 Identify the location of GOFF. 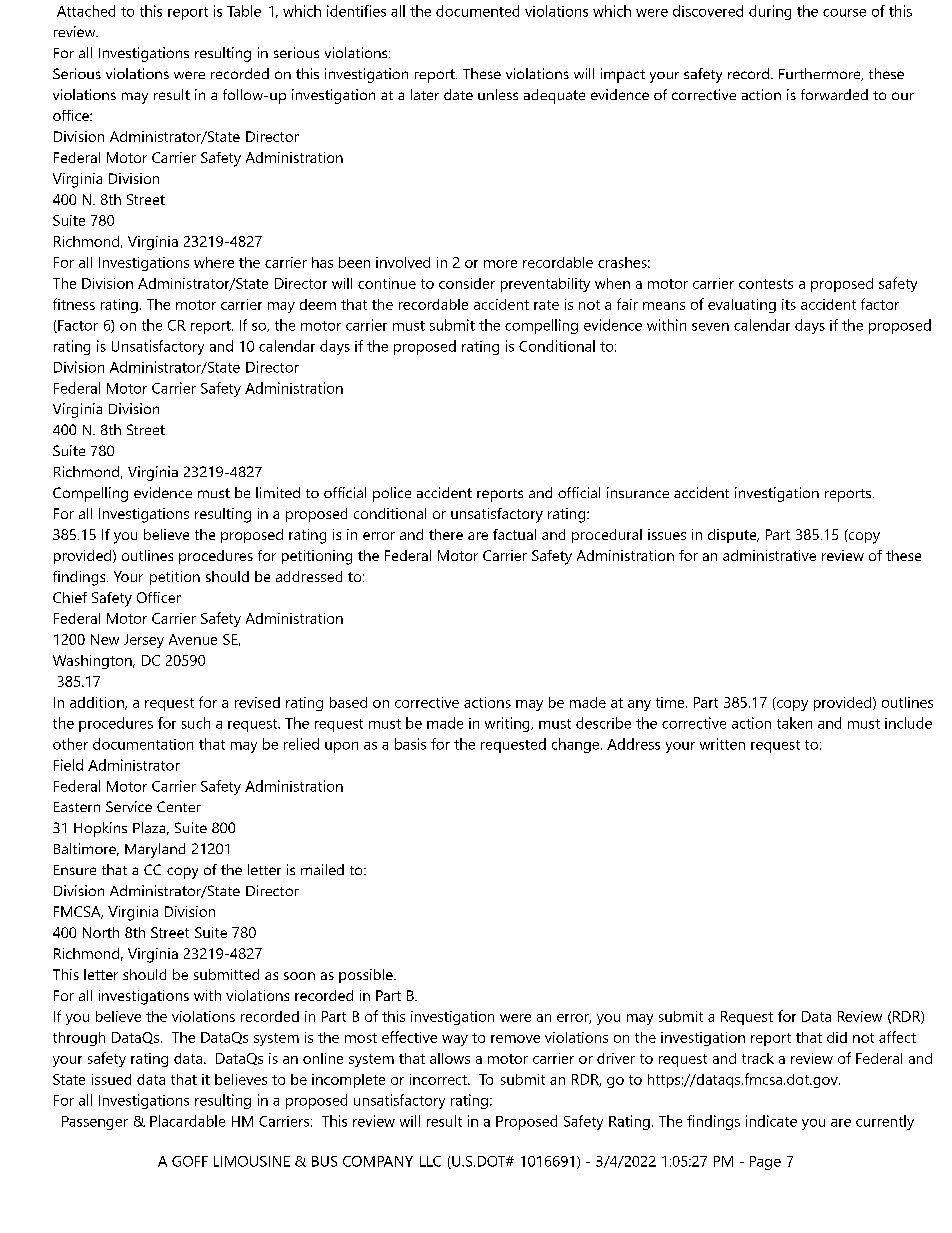
(190, 1161).
